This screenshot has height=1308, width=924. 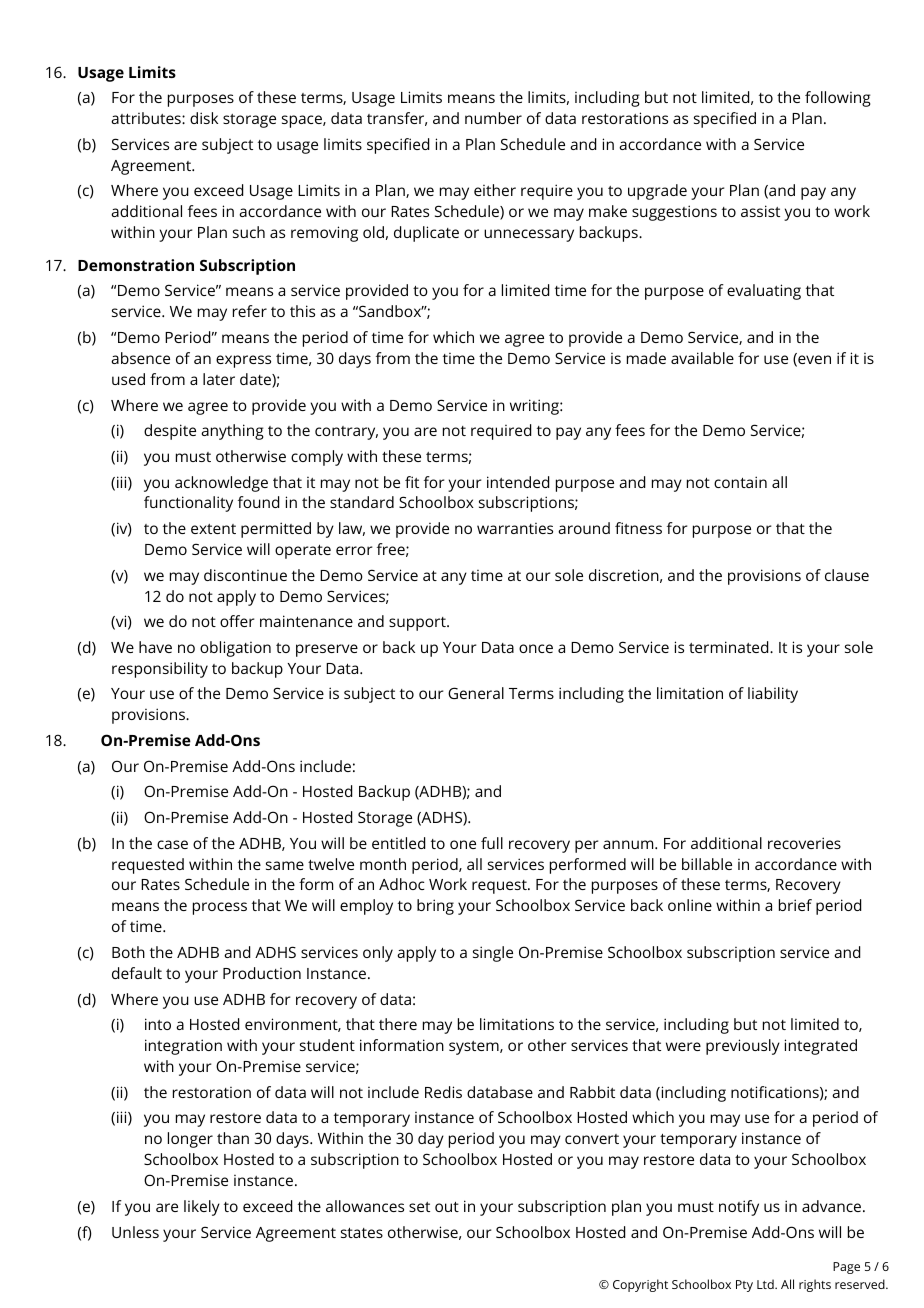 What do you see at coordinates (740, 482) in the screenshot?
I see `contain` at bounding box center [740, 482].
